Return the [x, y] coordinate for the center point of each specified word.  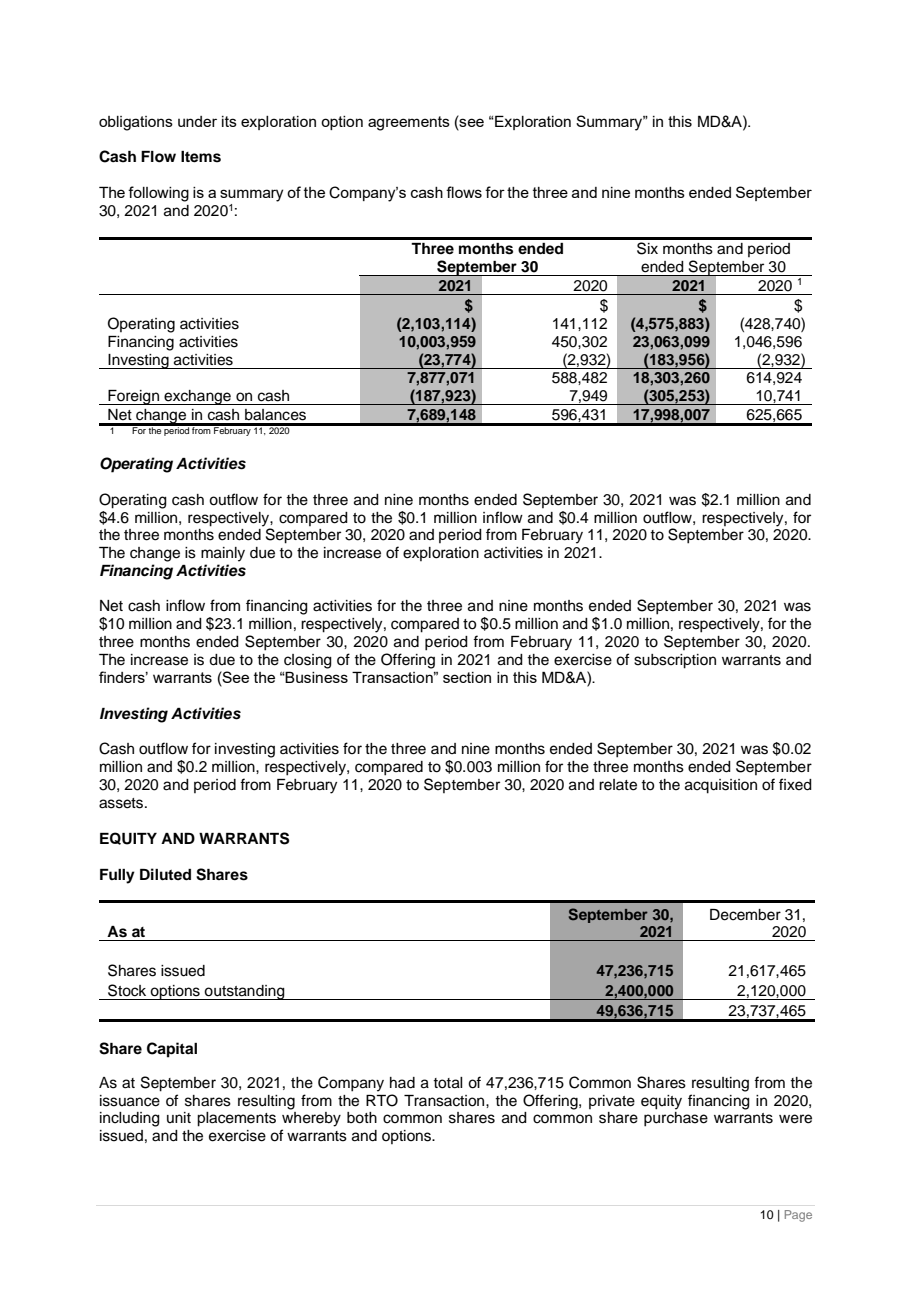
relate [618, 785]
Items [201, 157]
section [467, 677]
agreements [409, 123]
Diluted [165, 874]
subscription [675, 661]
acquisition [721, 786]
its [229, 121]
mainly [223, 554]
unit [179, 1117]
